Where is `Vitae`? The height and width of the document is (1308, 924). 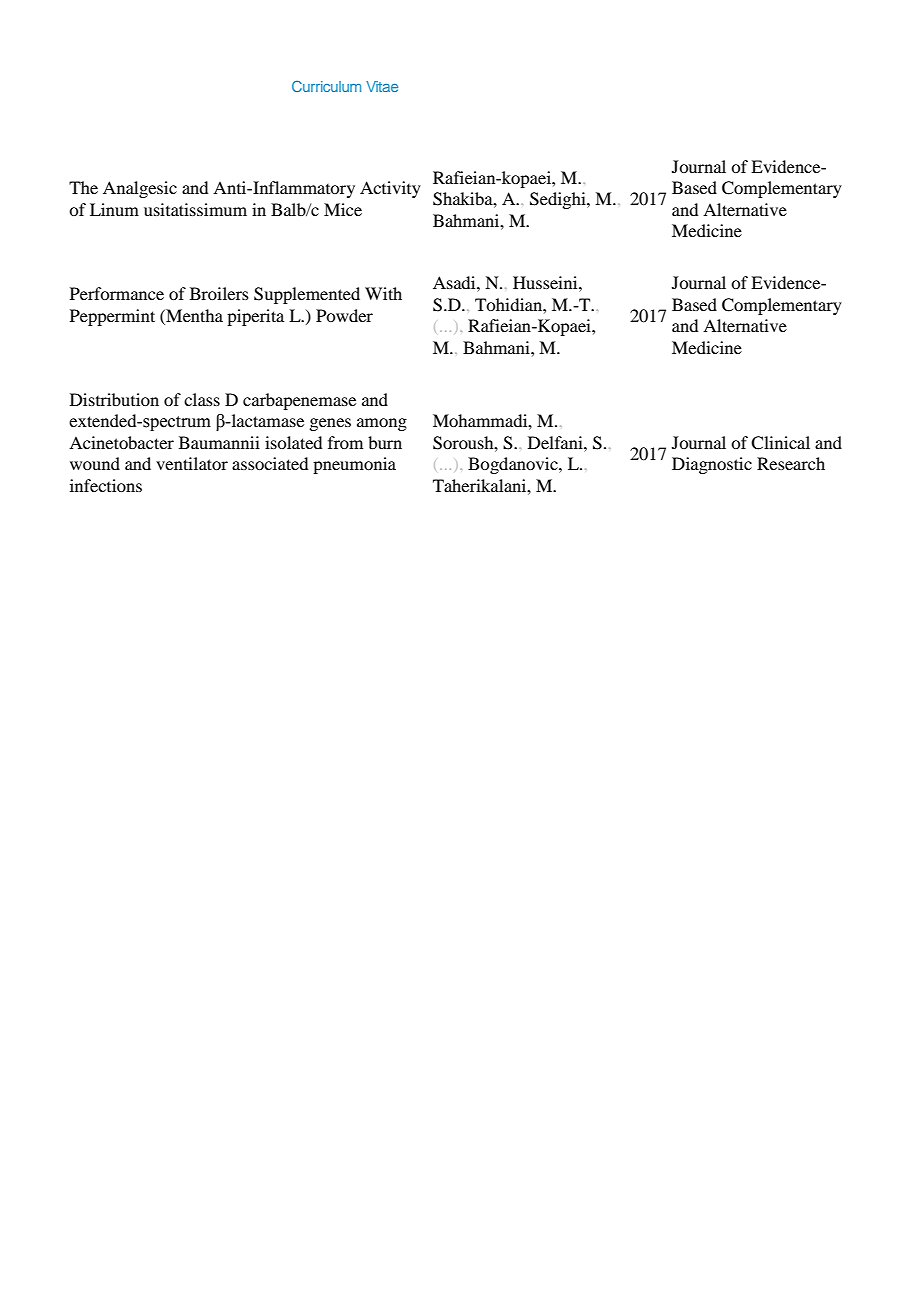
Vitae is located at coordinates (382, 86).
